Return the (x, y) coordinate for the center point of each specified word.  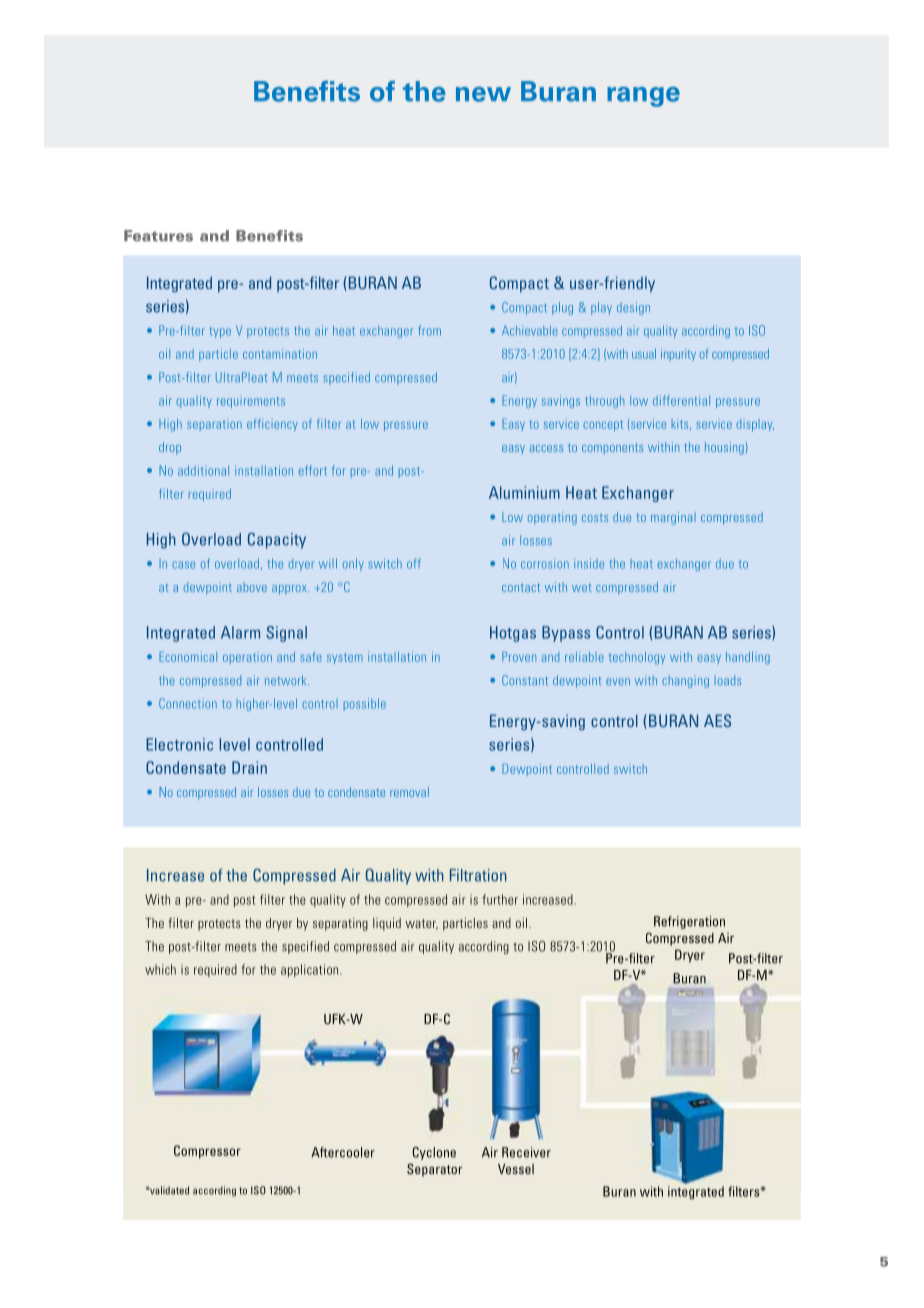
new (483, 94)
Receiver (526, 1152)
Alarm (240, 632)
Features (158, 236)
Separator (434, 1170)
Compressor (207, 1152)
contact (521, 587)
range (643, 97)
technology (637, 658)
